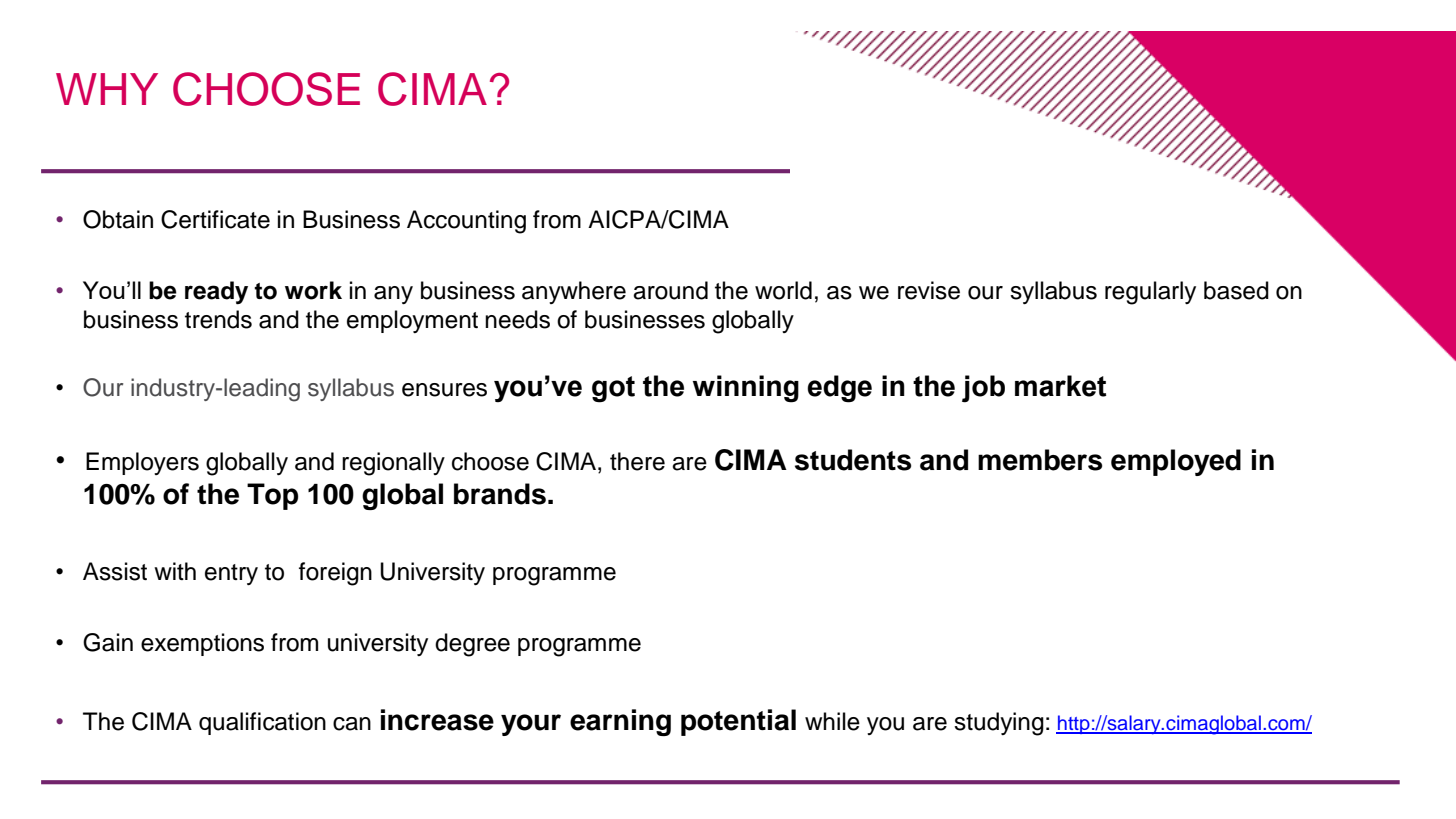  What do you see at coordinates (216, 293) in the image?
I see `ready` at bounding box center [216, 293].
